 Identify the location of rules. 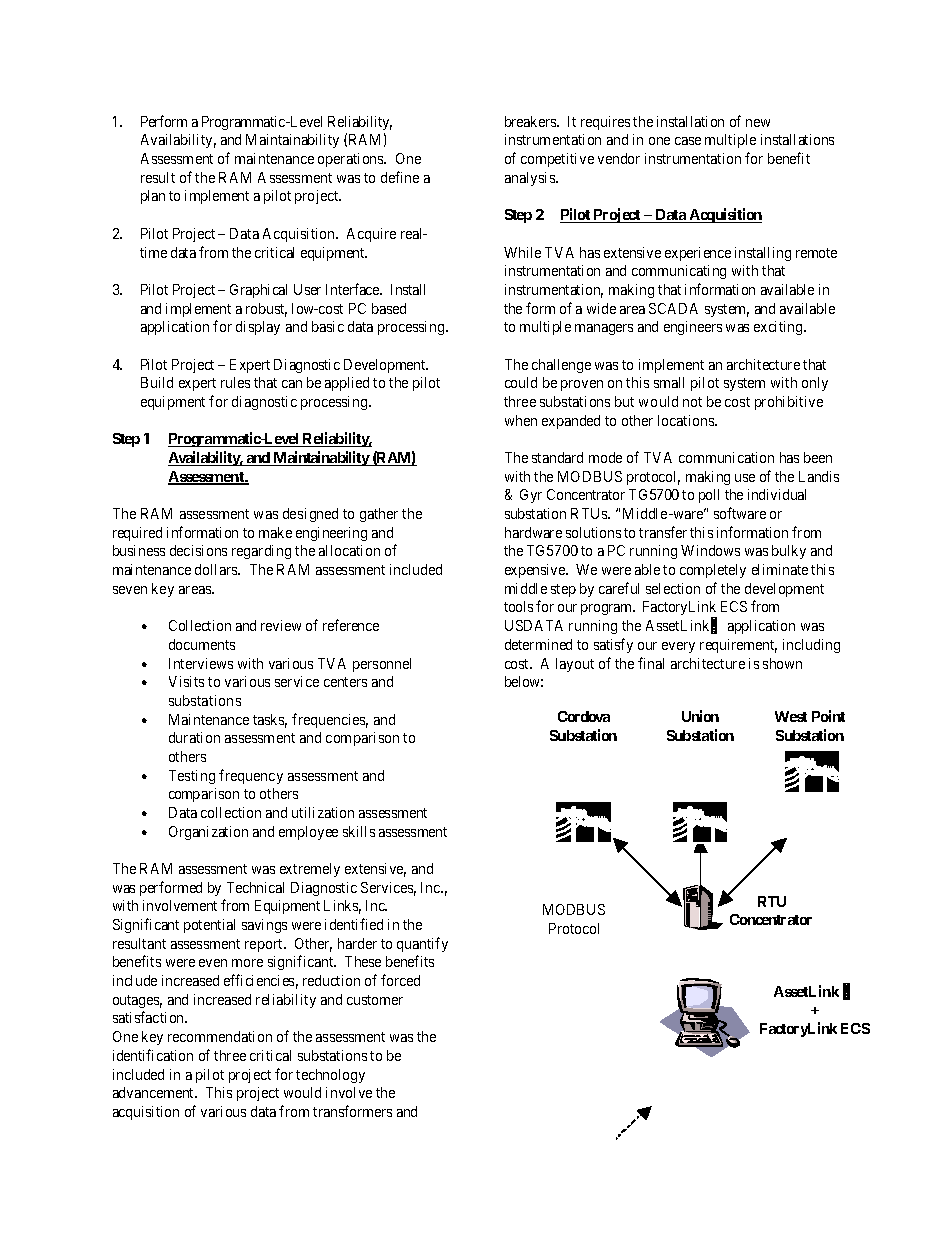
(235, 382).
